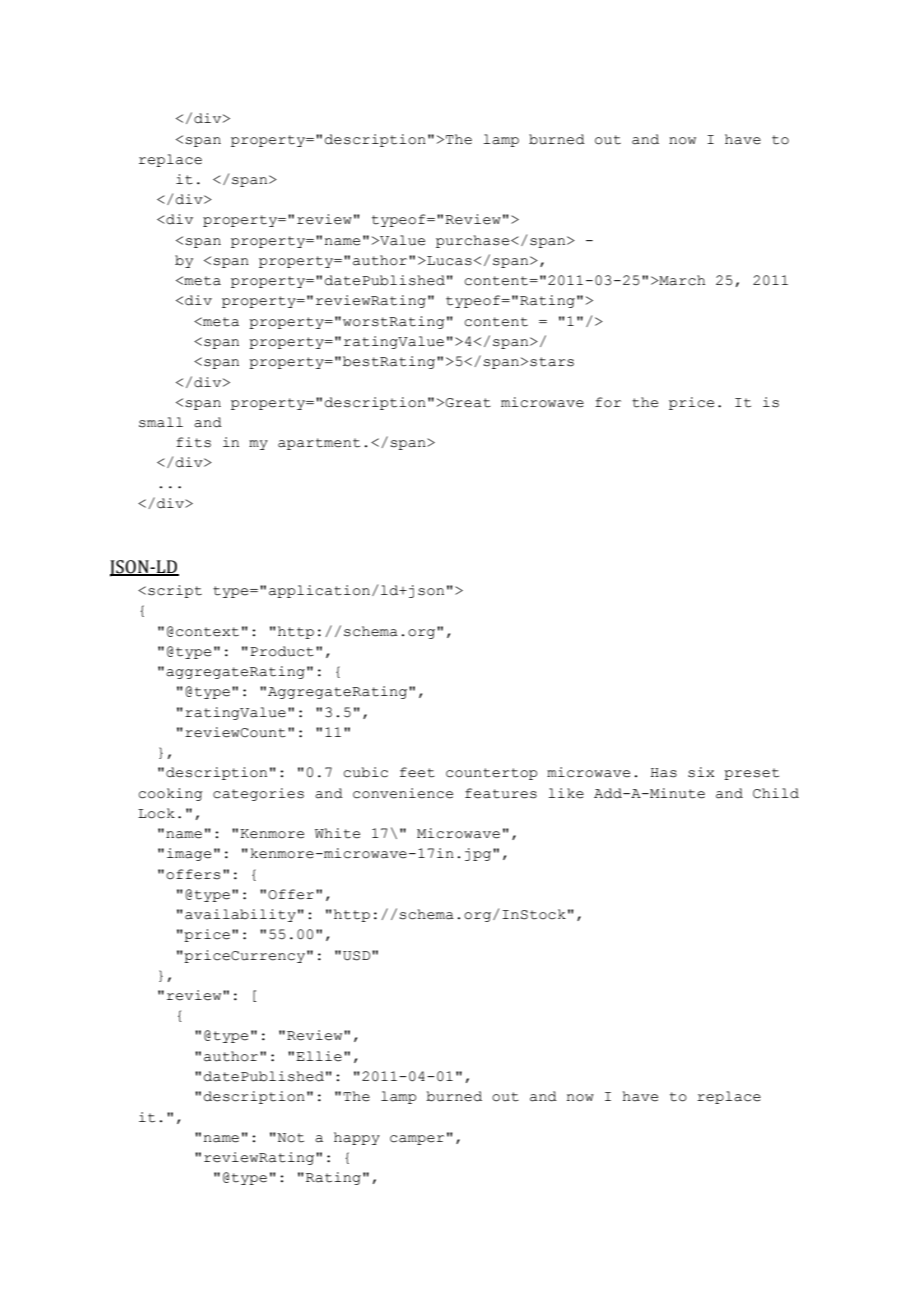 The width and height of the screenshot is (924, 1308). I want to click on Child, so click(776, 793).
